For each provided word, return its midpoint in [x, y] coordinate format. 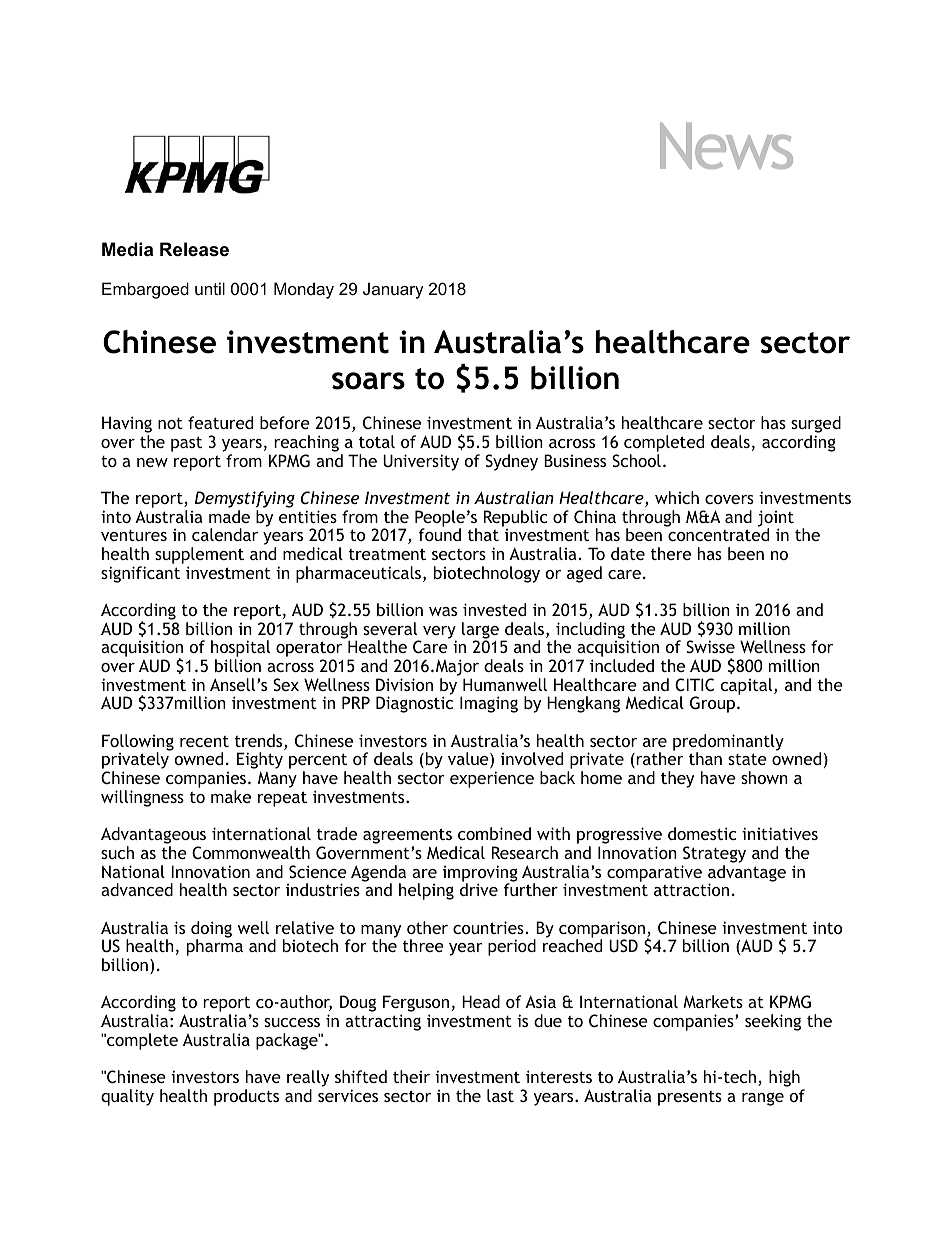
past [186, 444]
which [677, 497]
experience [492, 779]
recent [204, 741]
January [393, 290]
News [726, 145]
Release [194, 249]
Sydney [511, 462]
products [246, 1097]
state [747, 759]
